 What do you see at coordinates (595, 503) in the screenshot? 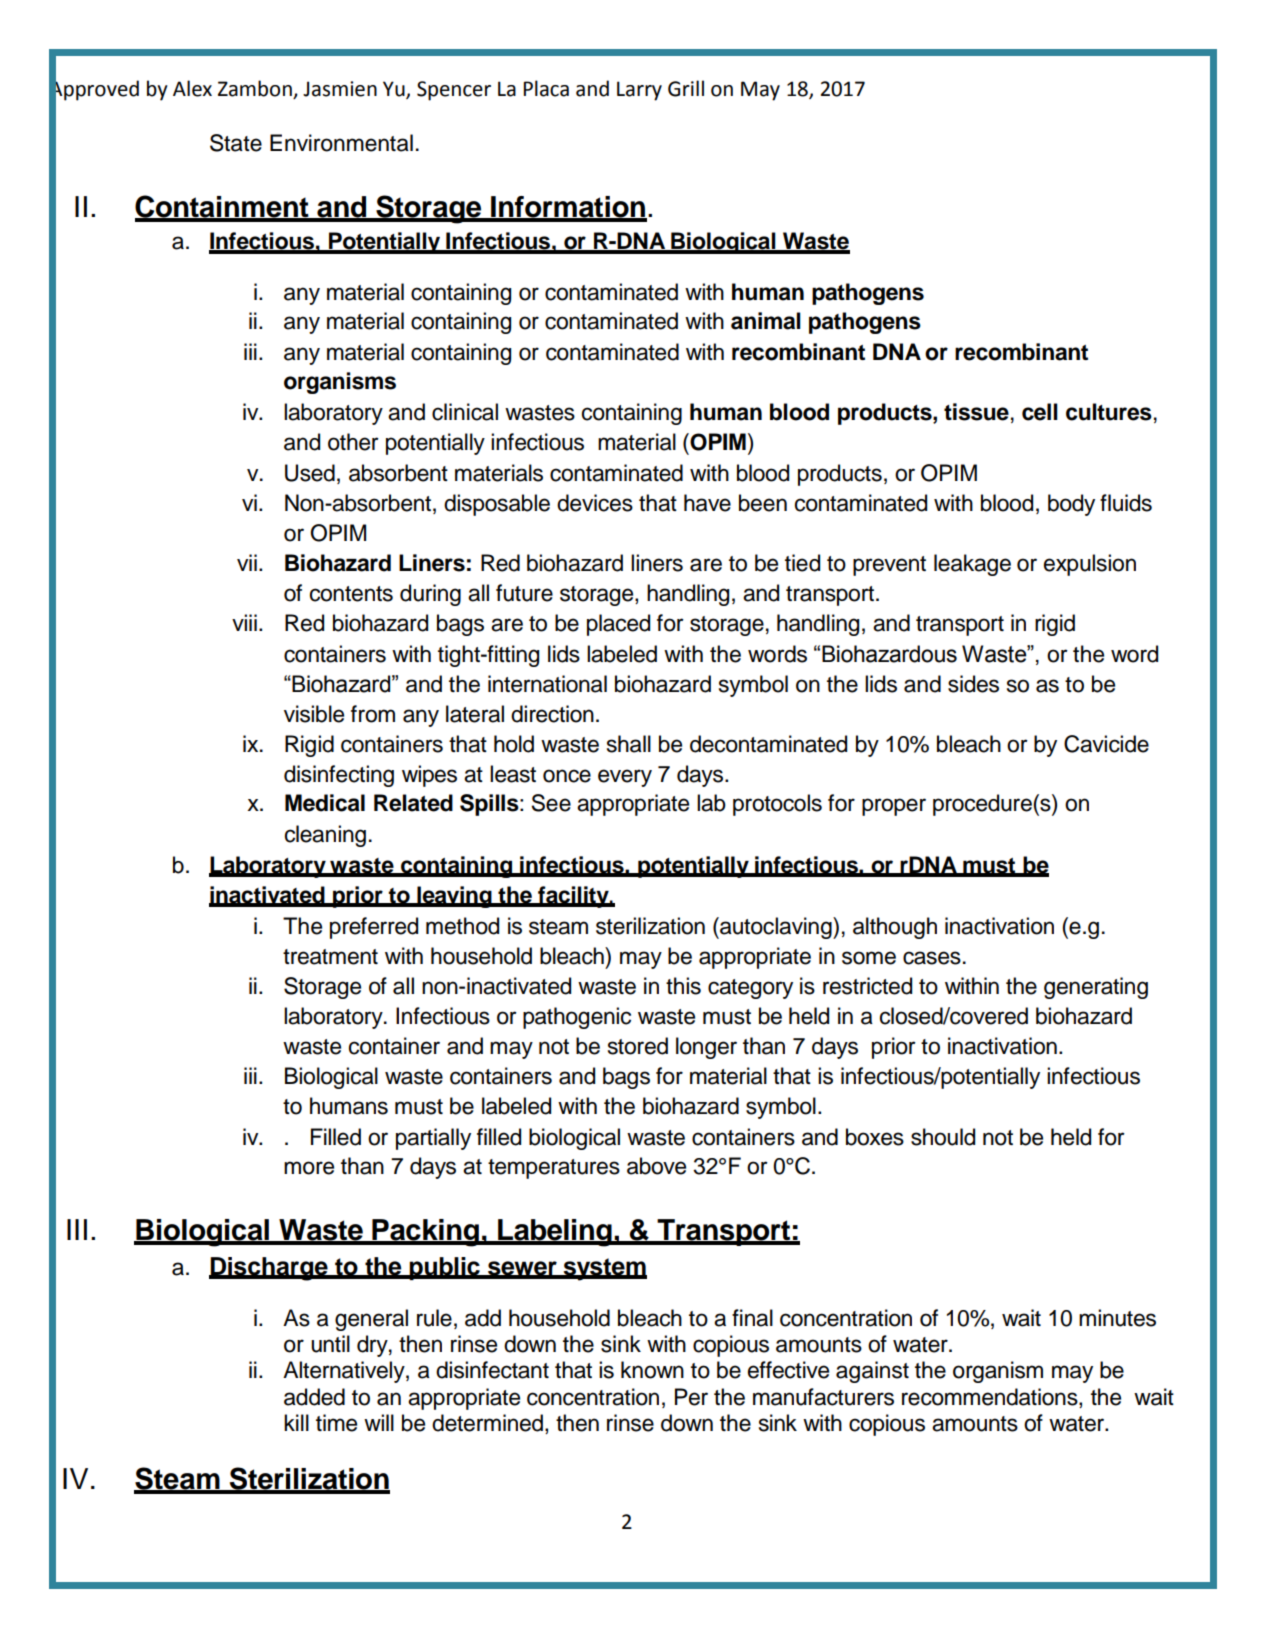
I see `devices` at bounding box center [595, 503].
